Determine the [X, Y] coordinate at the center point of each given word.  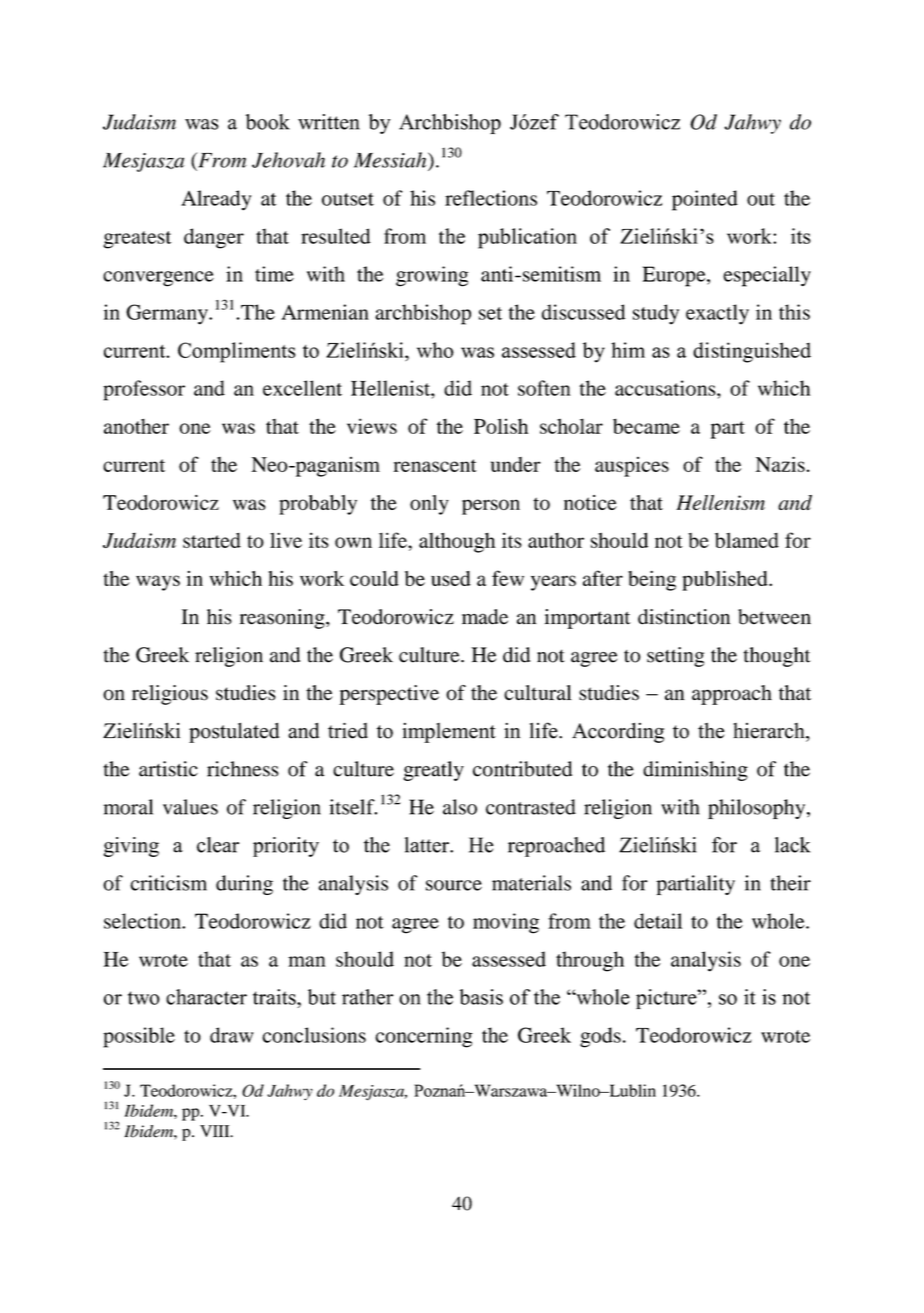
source [454, 885]
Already [216, 200]
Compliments [236, 352]
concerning [424, 1037]
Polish [501, 426]
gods [600, 1037]
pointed [705, 200]
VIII [216, 1131]
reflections [491, 198]
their [791, 883]
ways [158, 583]
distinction [684, 617]
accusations [666, 388]
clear [218, 845]
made [485, 617]
